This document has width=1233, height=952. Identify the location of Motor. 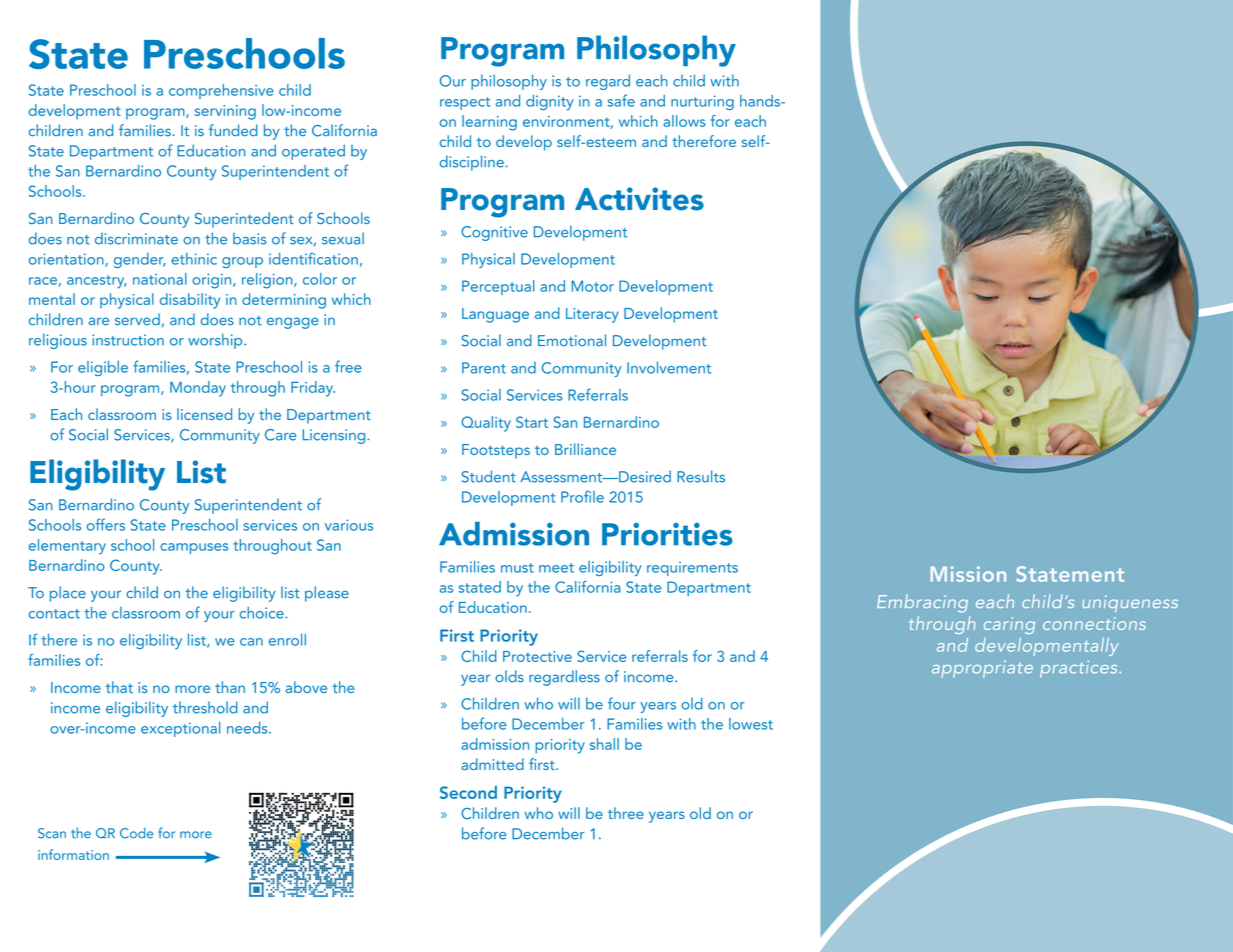
(593, 286).
